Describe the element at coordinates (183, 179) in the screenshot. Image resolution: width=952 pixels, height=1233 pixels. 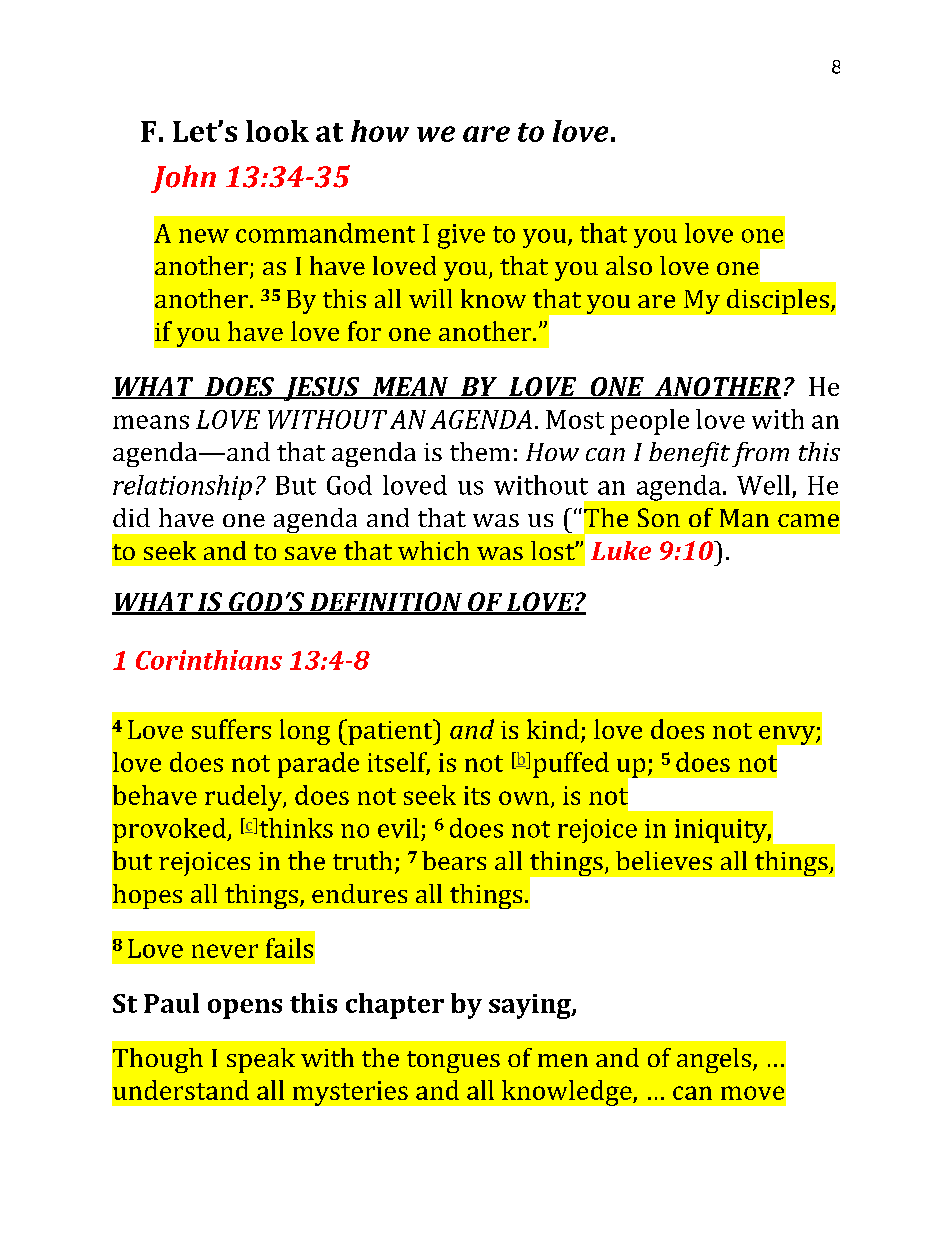
I see `John` at that location.
